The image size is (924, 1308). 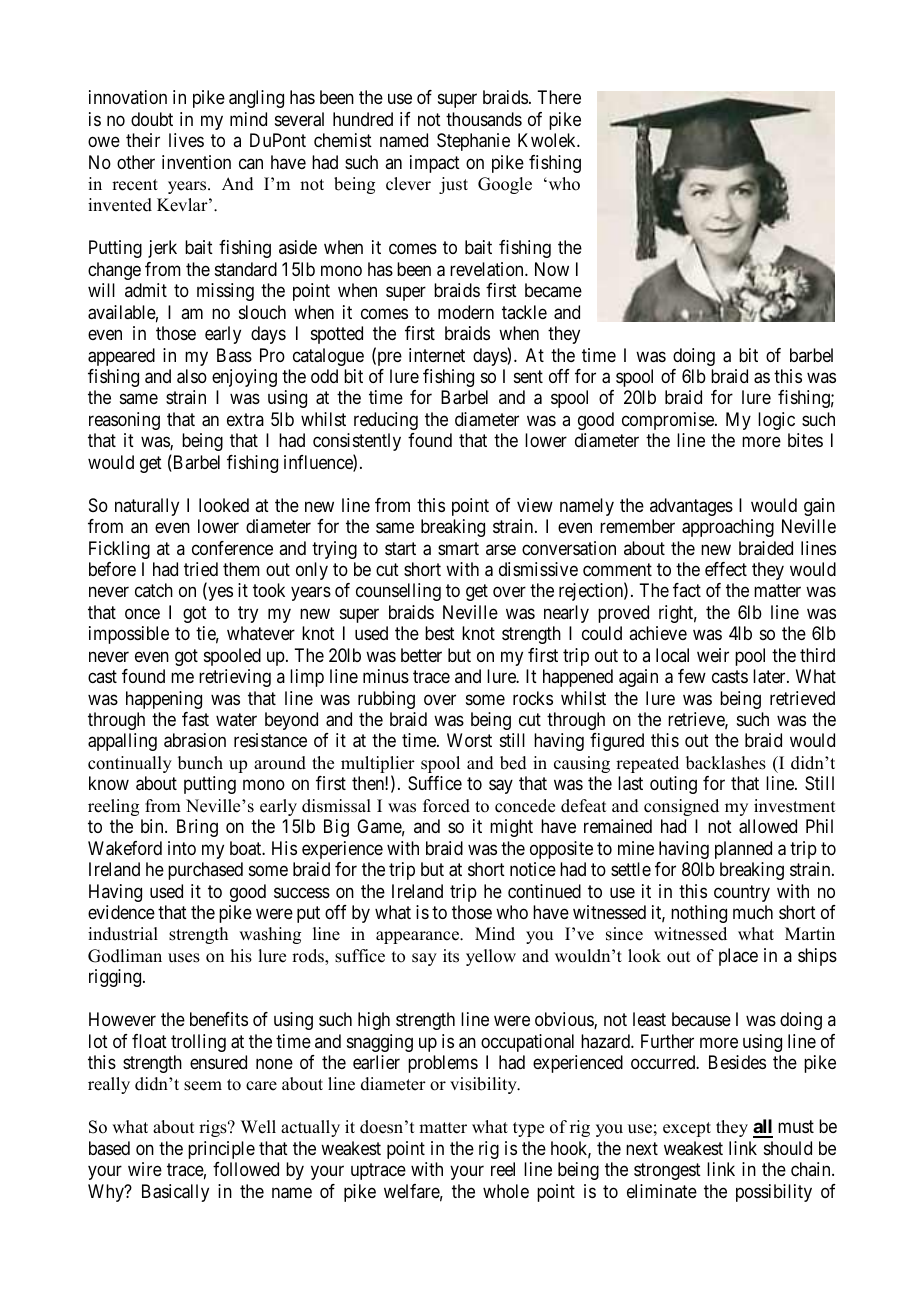 I want to click on impossible, so click(x=129, y=635).
